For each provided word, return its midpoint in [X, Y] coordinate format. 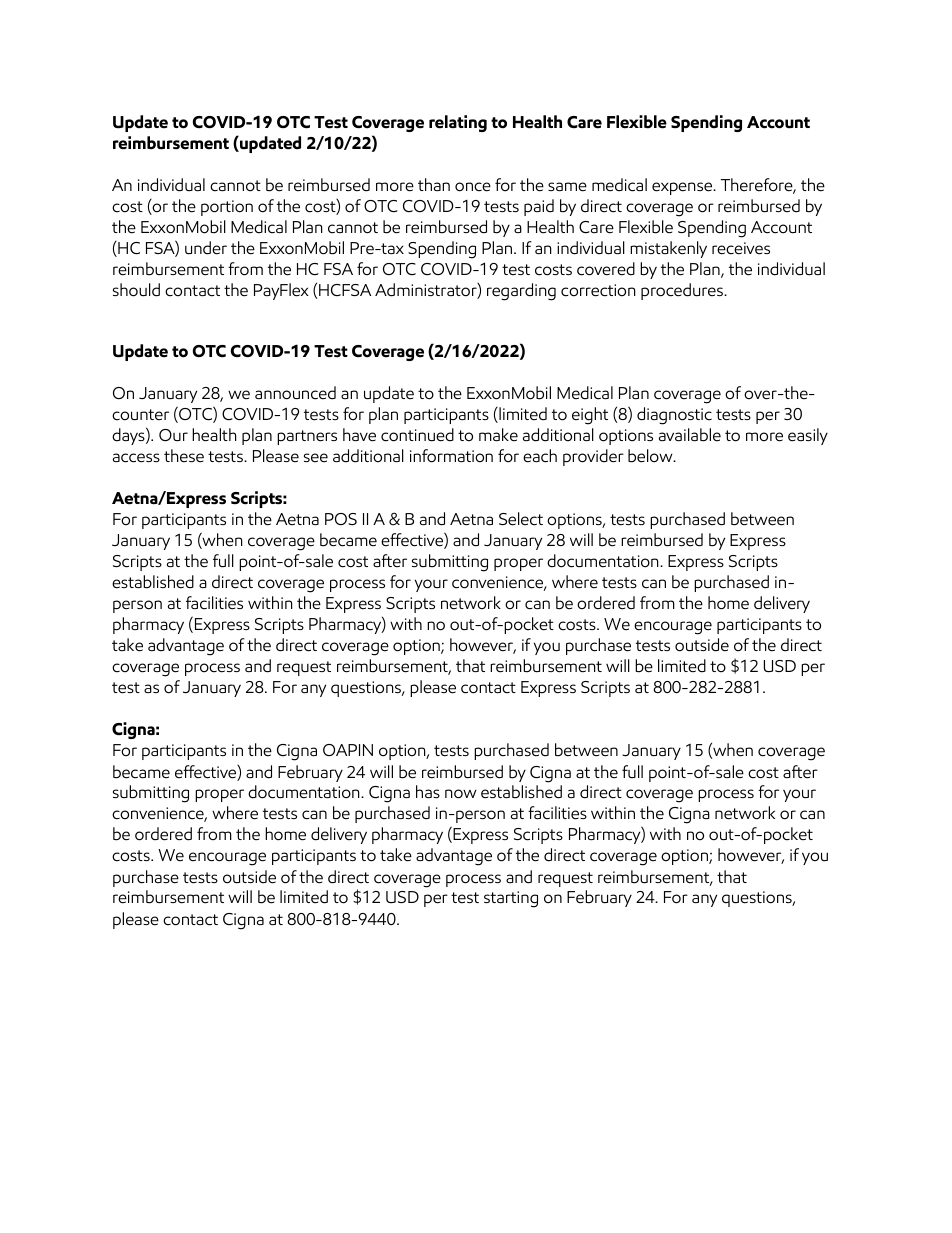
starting [511, 899]
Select [521, 519]
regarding [521, 292]
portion [227, 208]
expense [683, 188]
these [184, 456]
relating [458, 123]
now [461, 794]
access [136, 458]
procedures [683, 291]
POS [341, 519]
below [651, 456]
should [136, 290]
